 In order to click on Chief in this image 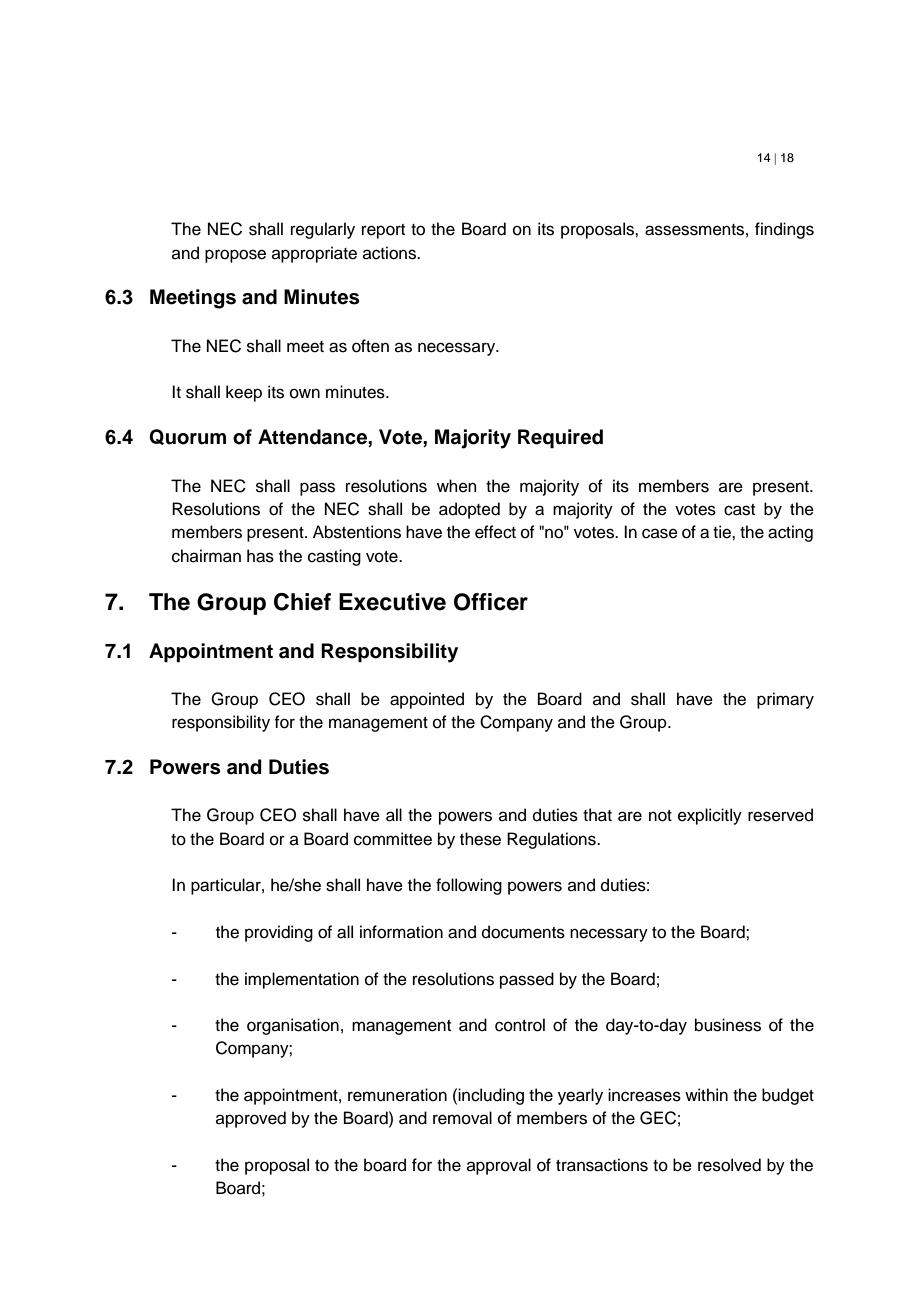, I will do `click(302, 602)`.
